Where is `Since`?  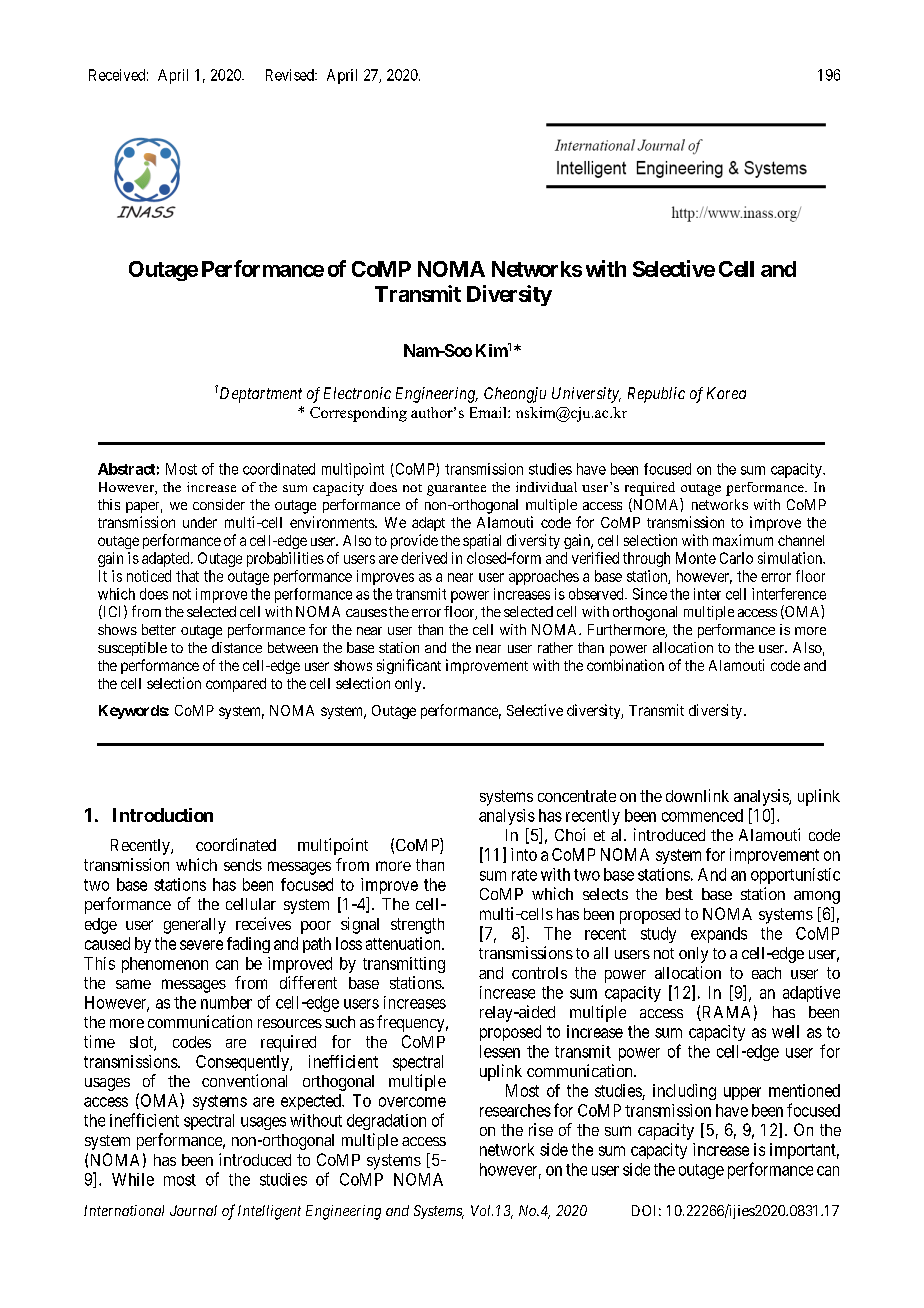 Since is located at coordinates (650, 594).
